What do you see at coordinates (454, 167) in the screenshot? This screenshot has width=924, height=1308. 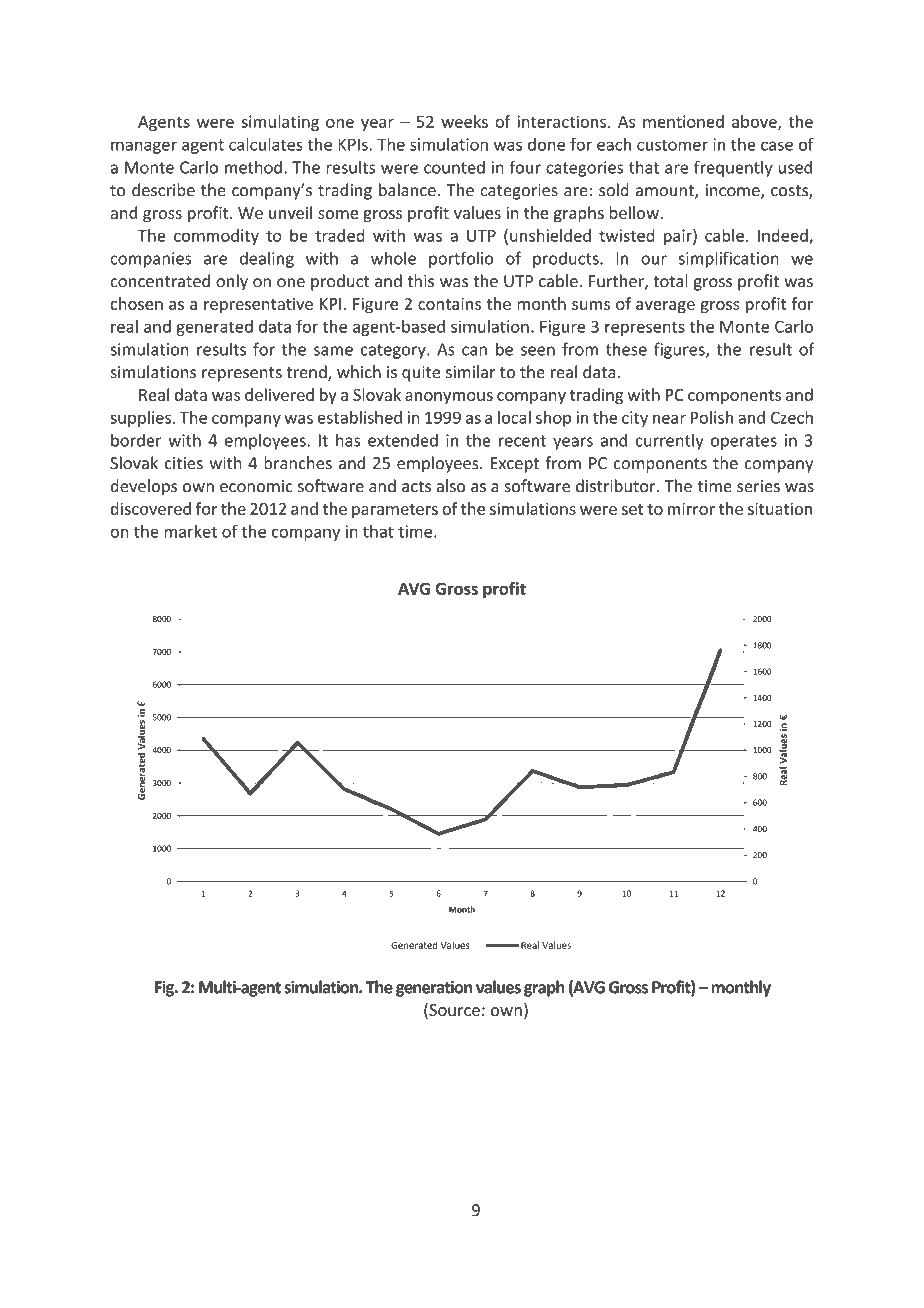 I see `counted` at bounding box center [454, 167].
